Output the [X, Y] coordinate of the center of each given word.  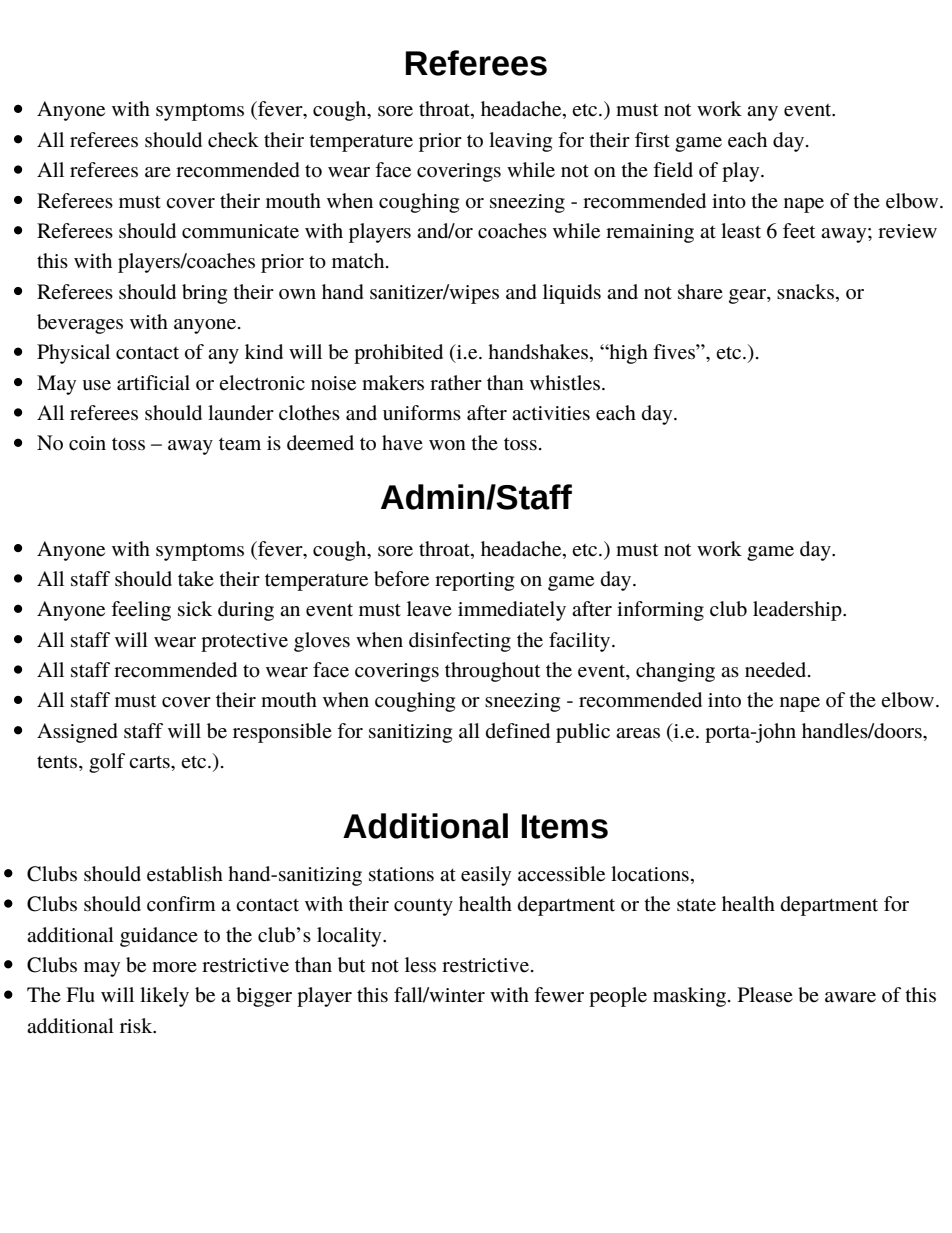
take [196, 579]
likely [164, 997]
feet [799, 231]
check [233, 140]
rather [456, 383]
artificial [153, 383]
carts [150, 762]
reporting [474, 581]
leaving [520, 142]
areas [638, 733]
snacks [807, 292]
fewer [559, 995]
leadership [798, 611]
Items [565, 826]
